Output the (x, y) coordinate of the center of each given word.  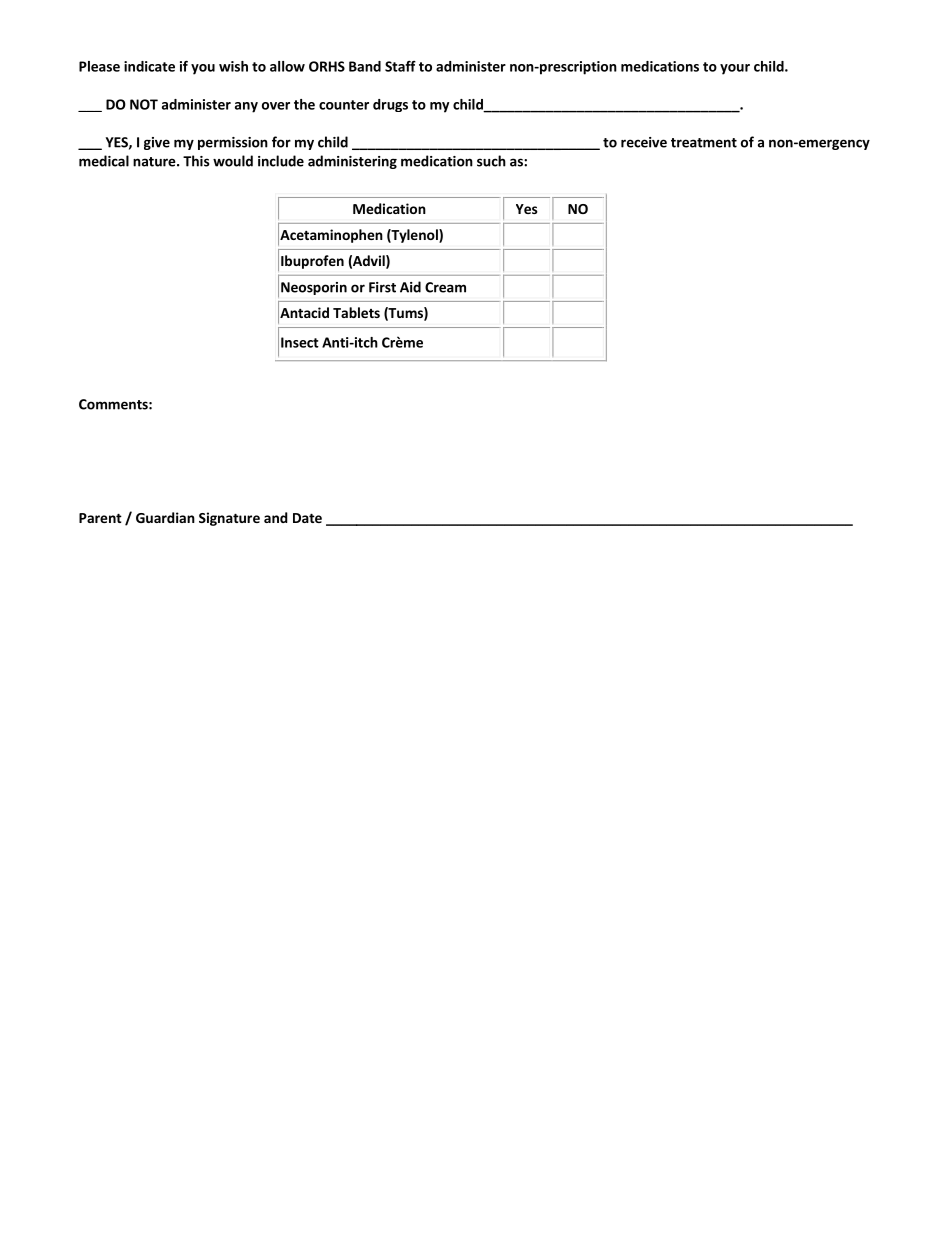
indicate (149, 66)
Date (307, 518)
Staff (400, 66)
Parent (100, 518)
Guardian (165, 517)
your (735, 69)
